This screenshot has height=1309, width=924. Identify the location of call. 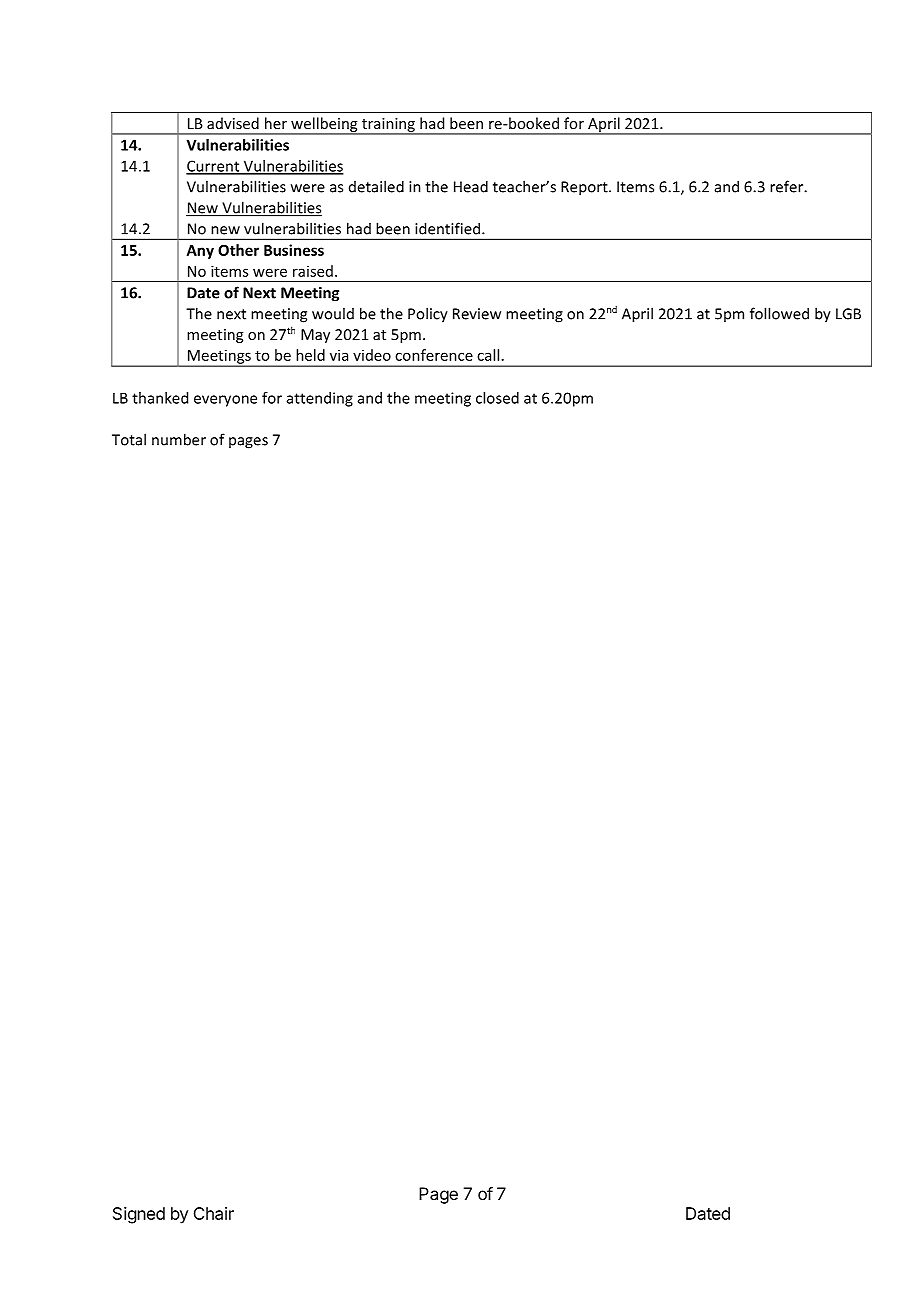
(488, 355).
